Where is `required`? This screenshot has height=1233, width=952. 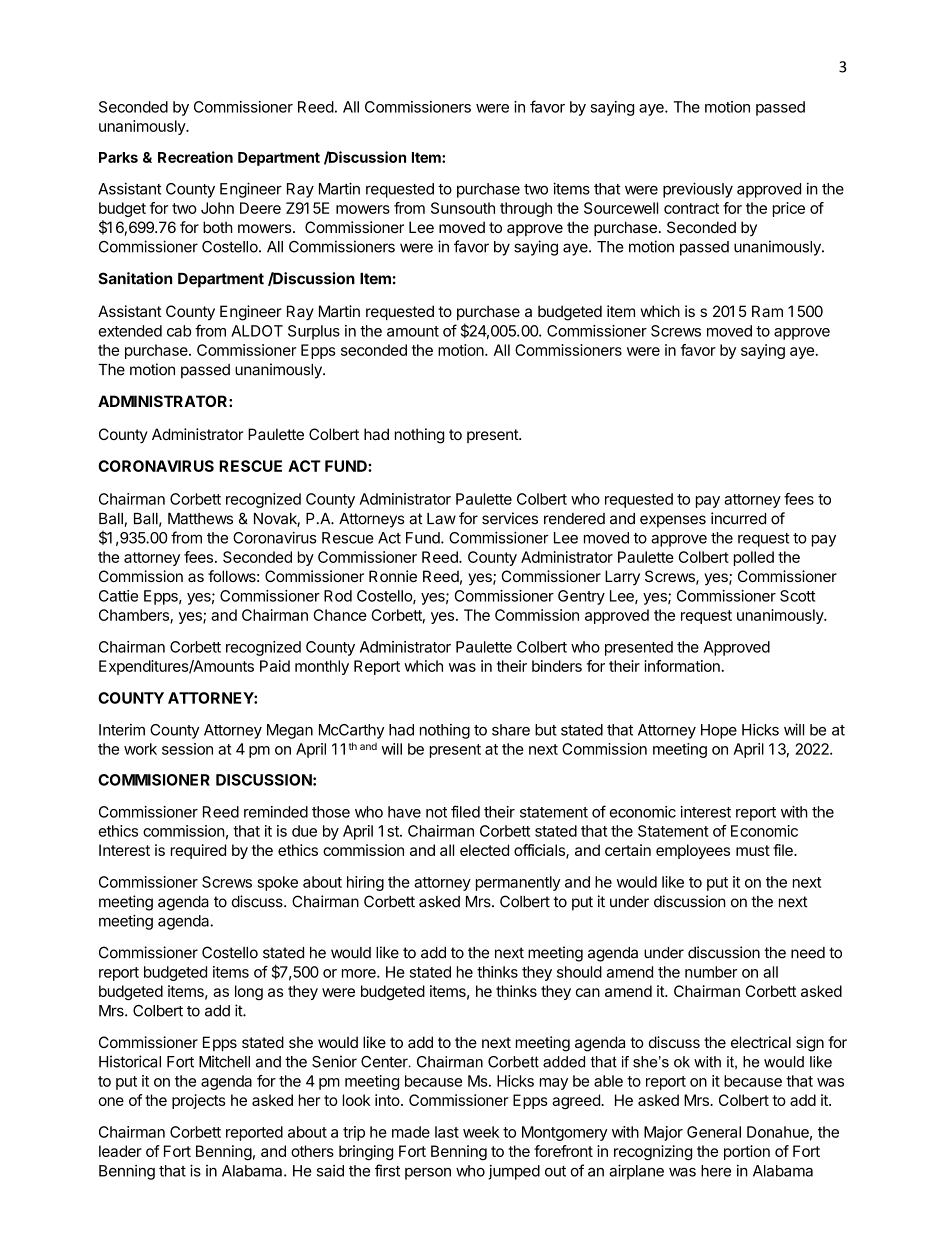
required is located at coordinates (198, 851).
